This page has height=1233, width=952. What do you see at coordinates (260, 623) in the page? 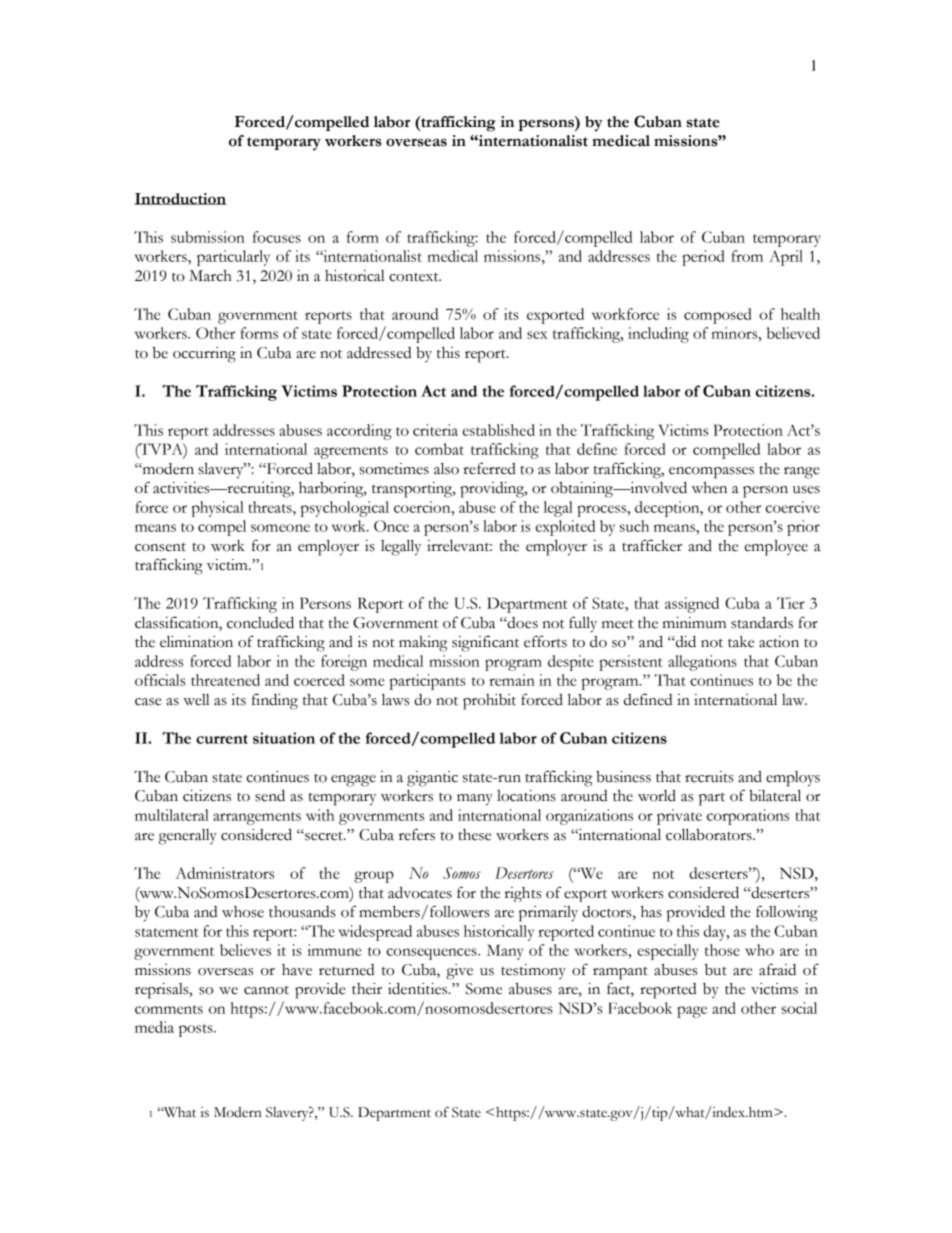
I see `concluded` at bounding box center [260, 623].
